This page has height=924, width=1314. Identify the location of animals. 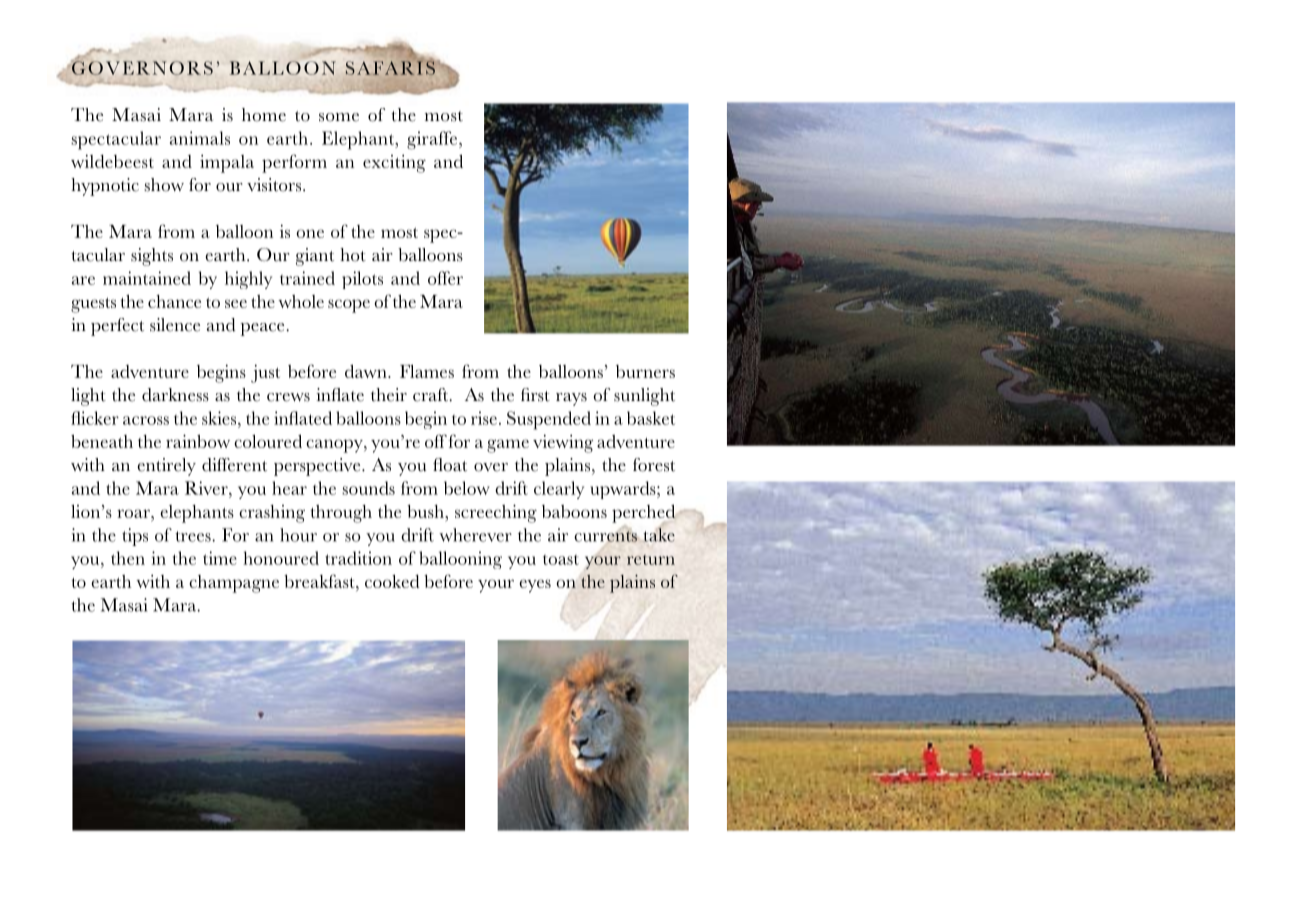
(200, 138).
